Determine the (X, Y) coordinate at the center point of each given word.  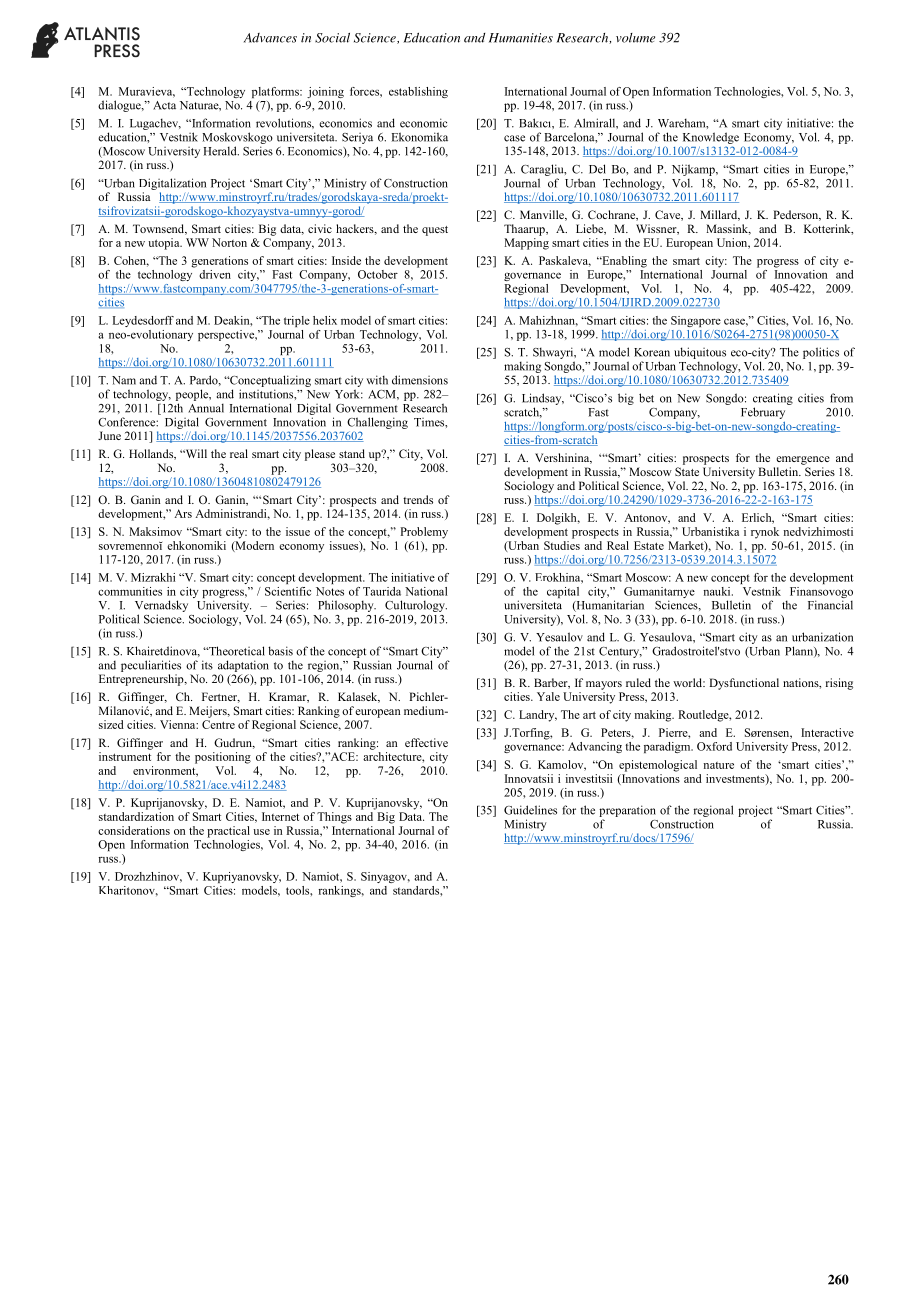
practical (228, 832)
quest (435, 231)
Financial (830, 605)
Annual (206, 408)
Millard (720, 215)
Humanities (521, 38)
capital (563, 592)
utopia (165, 244)
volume (635, 38)
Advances (270, 38)
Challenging (377, 423)
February (763, 413)
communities (130, 591)
